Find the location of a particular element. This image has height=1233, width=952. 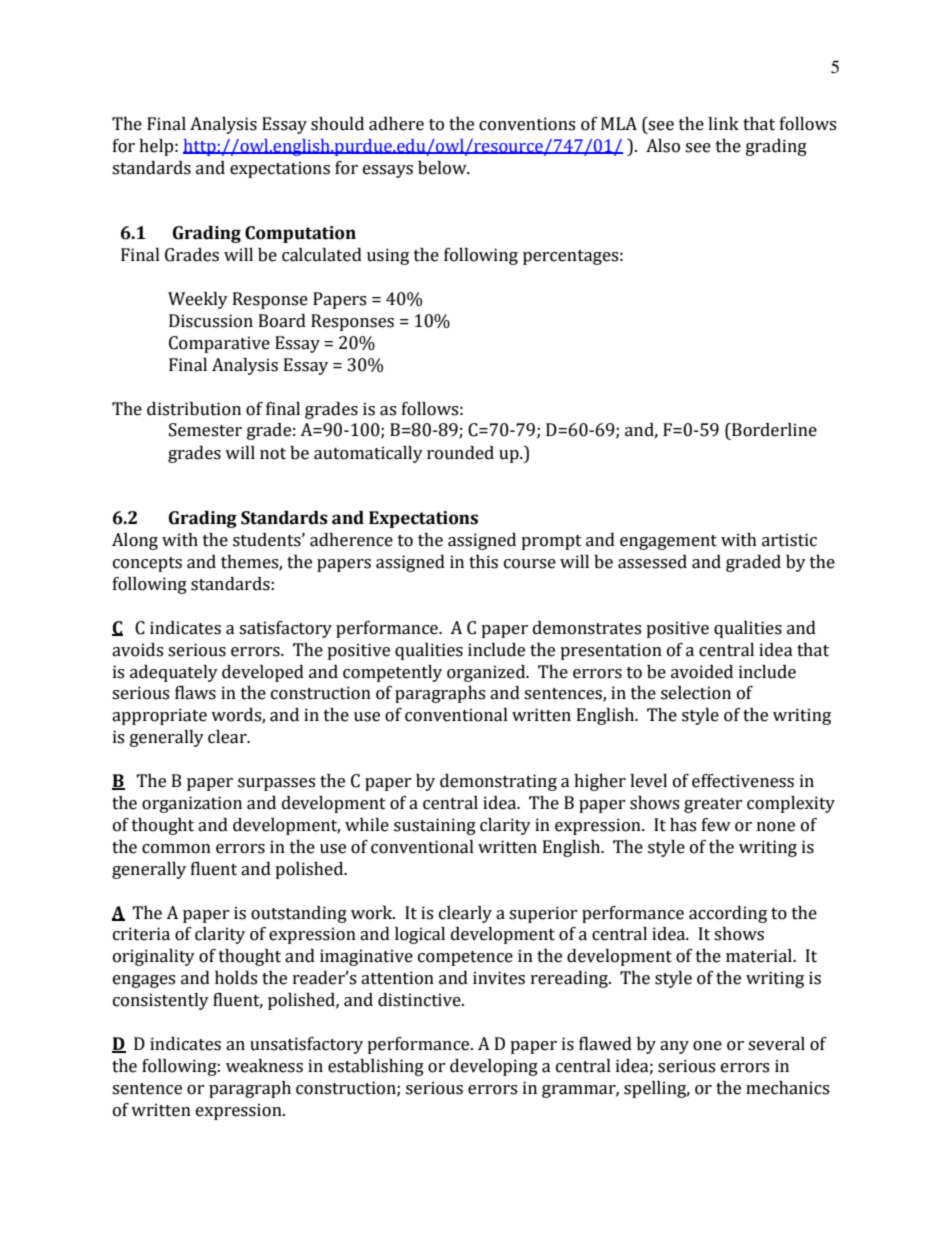

below is located at coordinates (443, 168).
